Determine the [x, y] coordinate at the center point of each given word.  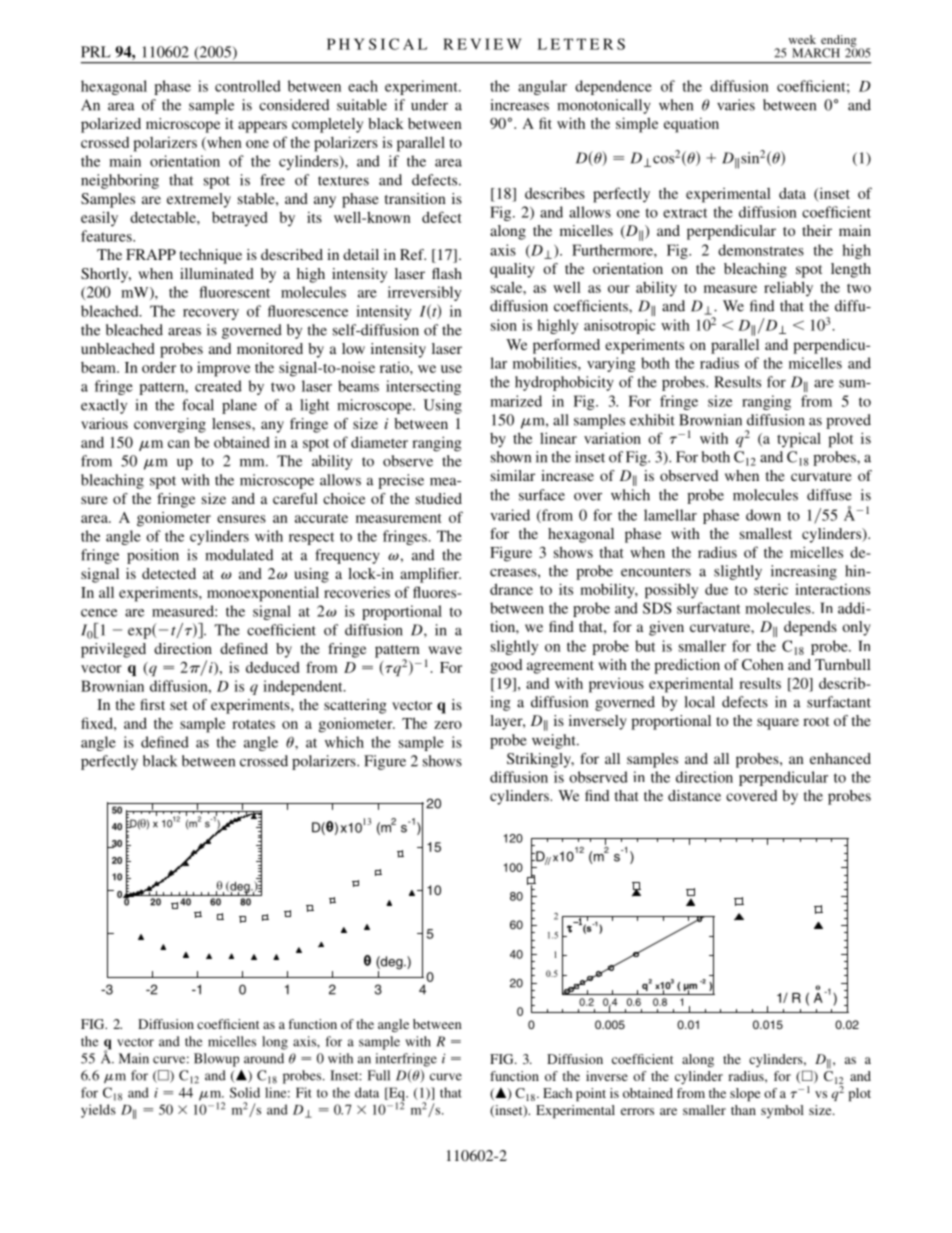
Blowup [216, 1060]
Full [378, 1075]
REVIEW [482, 44]
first [152, 704]
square [778, 724]
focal [198, 405]
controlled [248, 86]
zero [448, 725]
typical [799, 440]
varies [736, 105]
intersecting [423, 387]
